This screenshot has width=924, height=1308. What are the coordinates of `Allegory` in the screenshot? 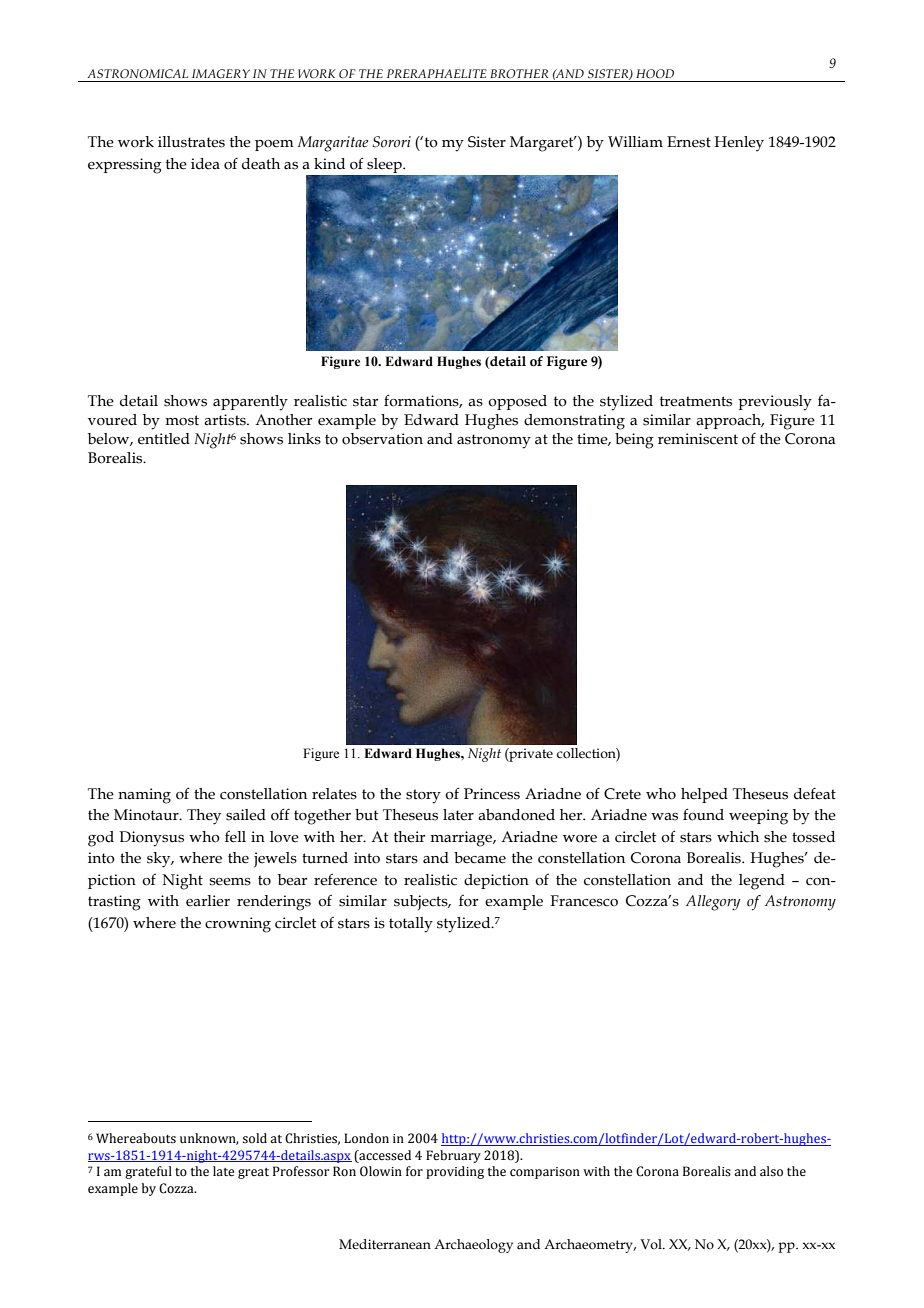 It's located at (713, 903).
